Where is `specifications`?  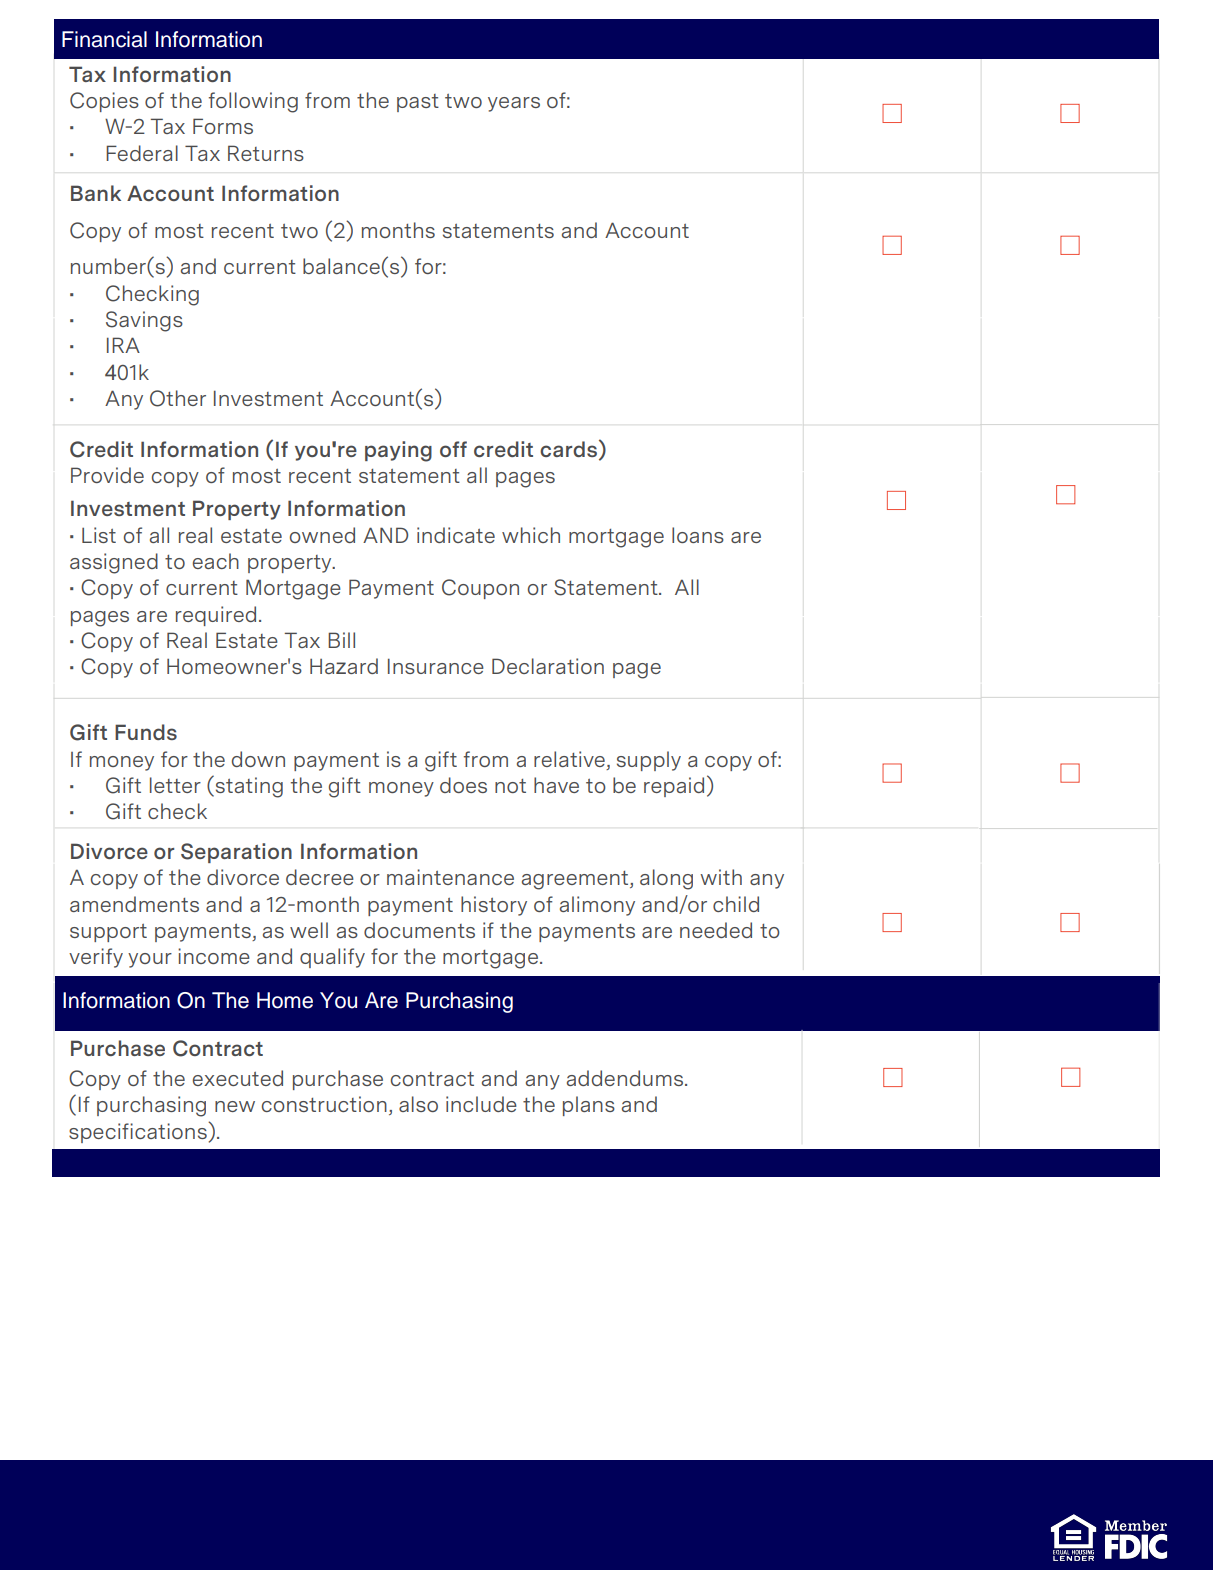 specifications is located at coordinates (139, 1132).
